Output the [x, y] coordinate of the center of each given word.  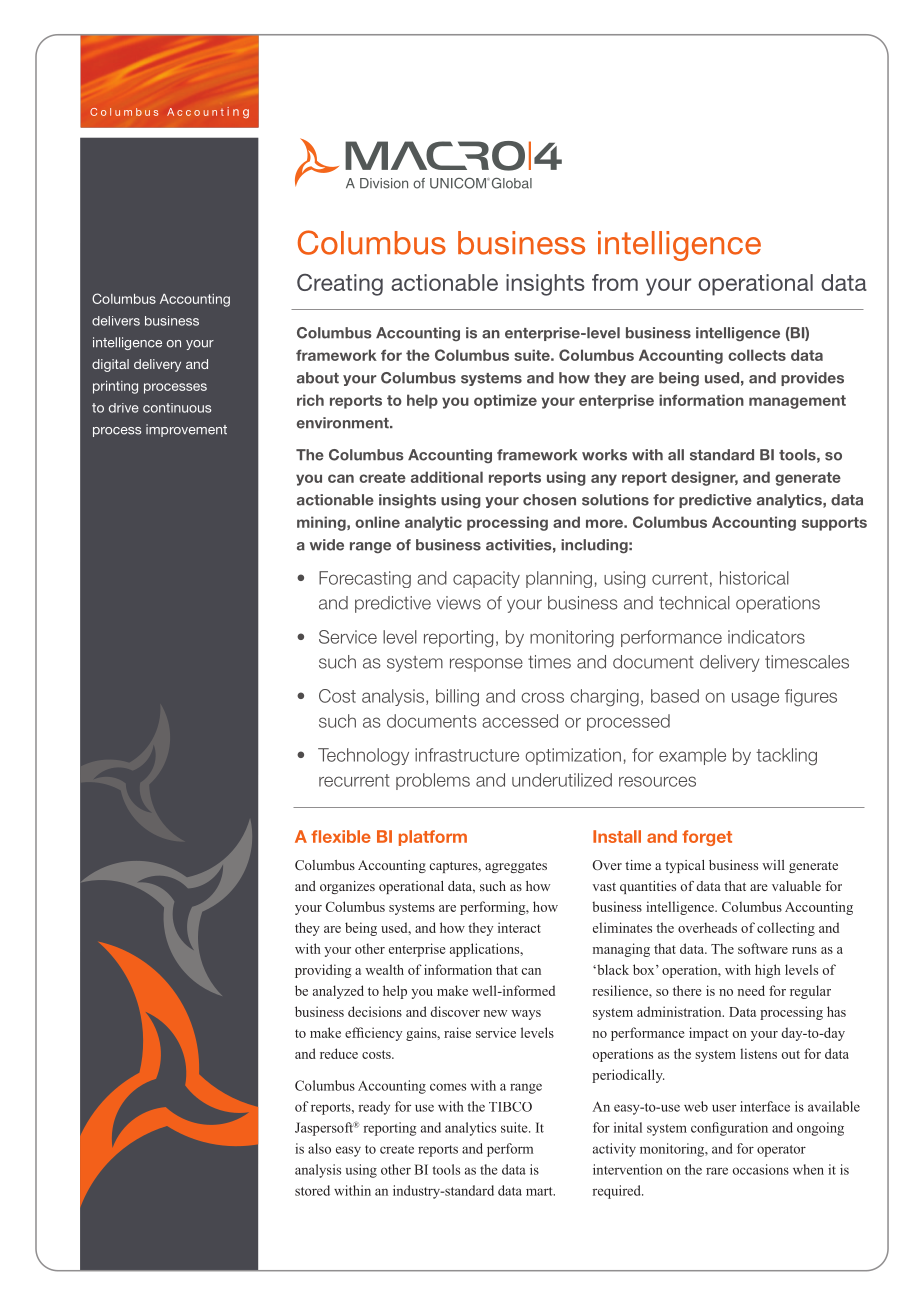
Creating [340, 285]
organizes [347, 887]
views [459, 603]
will [773, 865]
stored [312, 1190]
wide [327, 545]
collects [757, 355]
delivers [116, 321]
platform [433, 838]
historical [754, 578]
